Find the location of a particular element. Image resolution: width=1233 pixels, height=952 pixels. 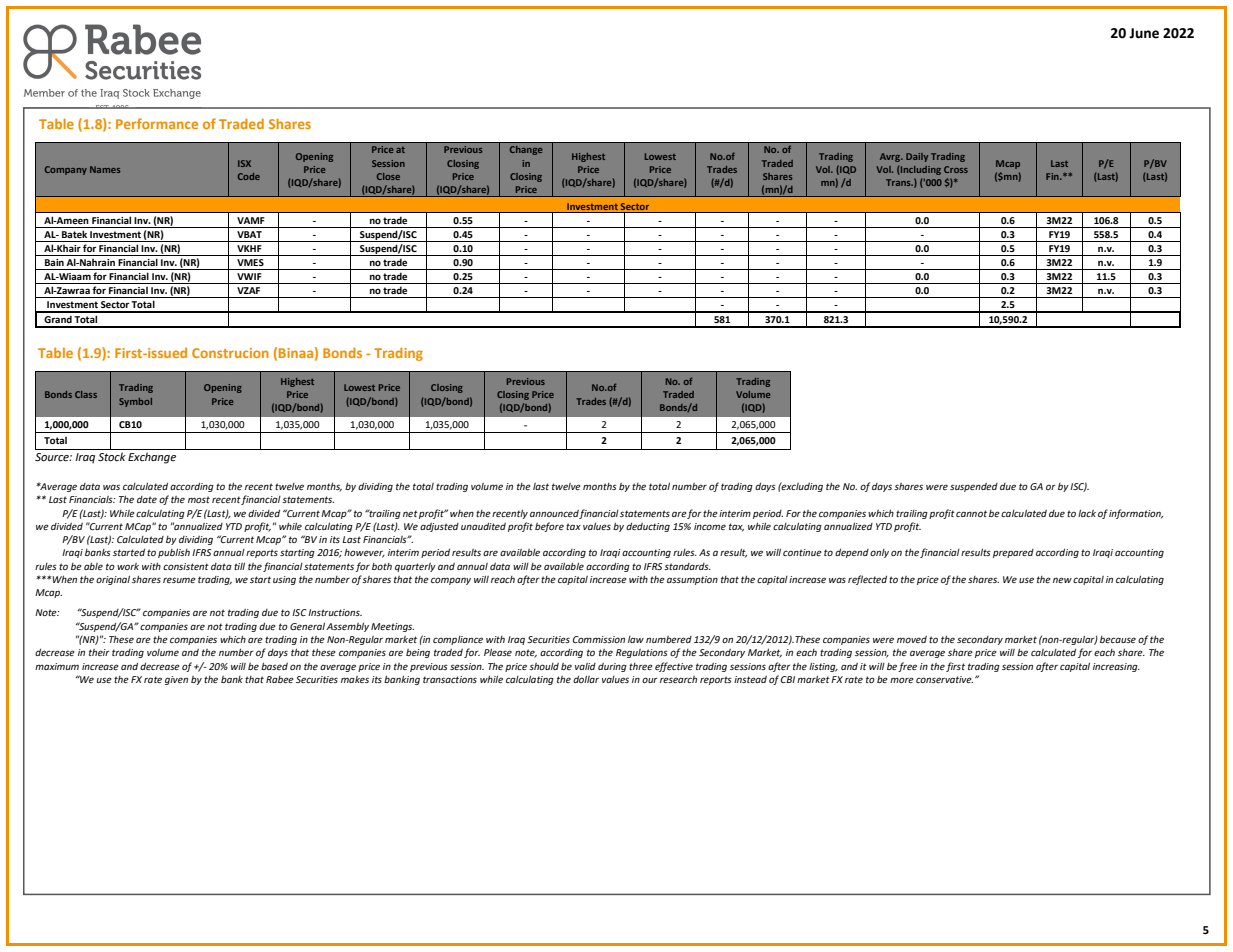

cannot is located at coordinates (971, 513).
